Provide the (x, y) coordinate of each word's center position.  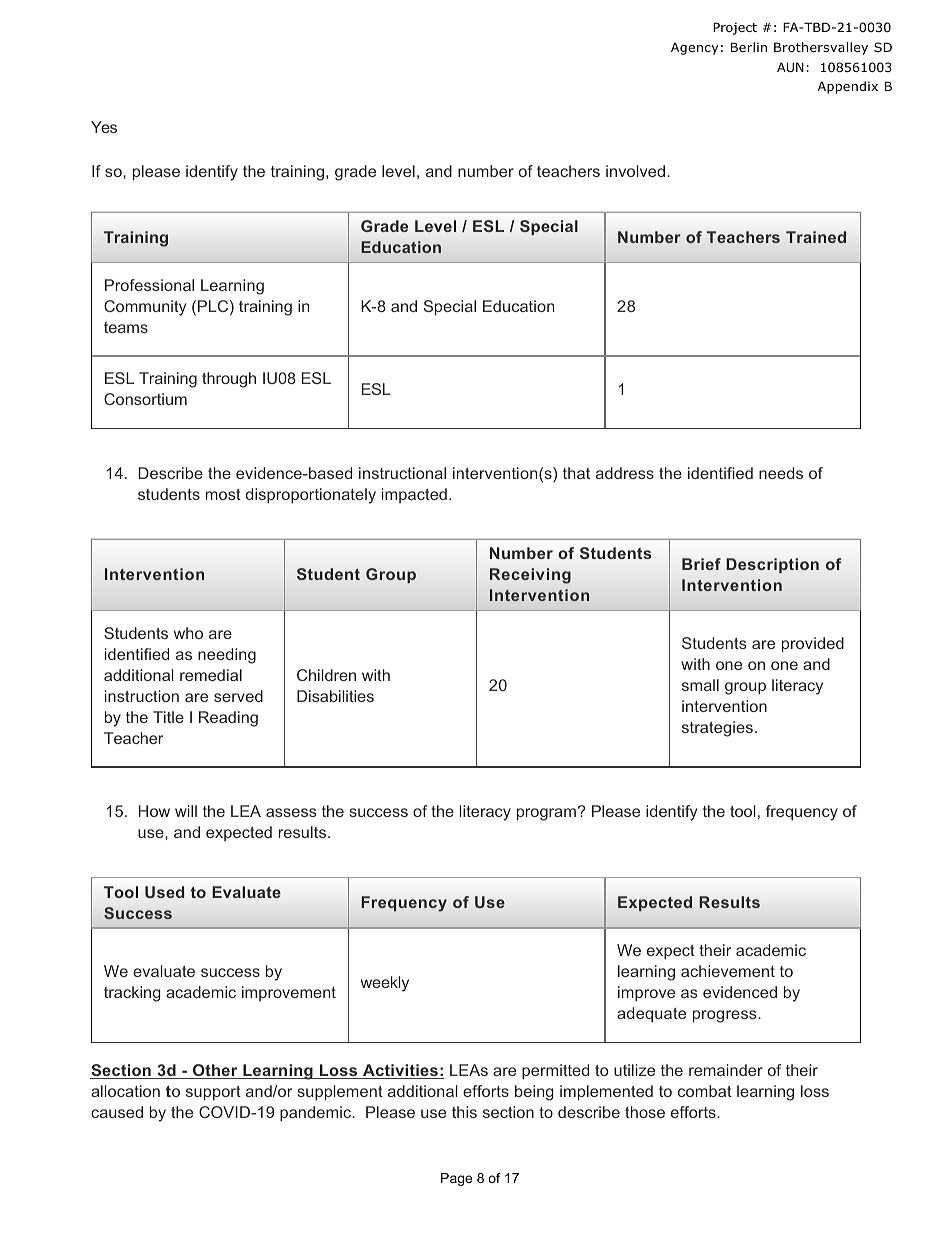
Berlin (749, 47)
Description (772, 565)
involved (635, 171)
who (188, 633)
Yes (104, 127)
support (213, 1093)
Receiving (530, 576)
